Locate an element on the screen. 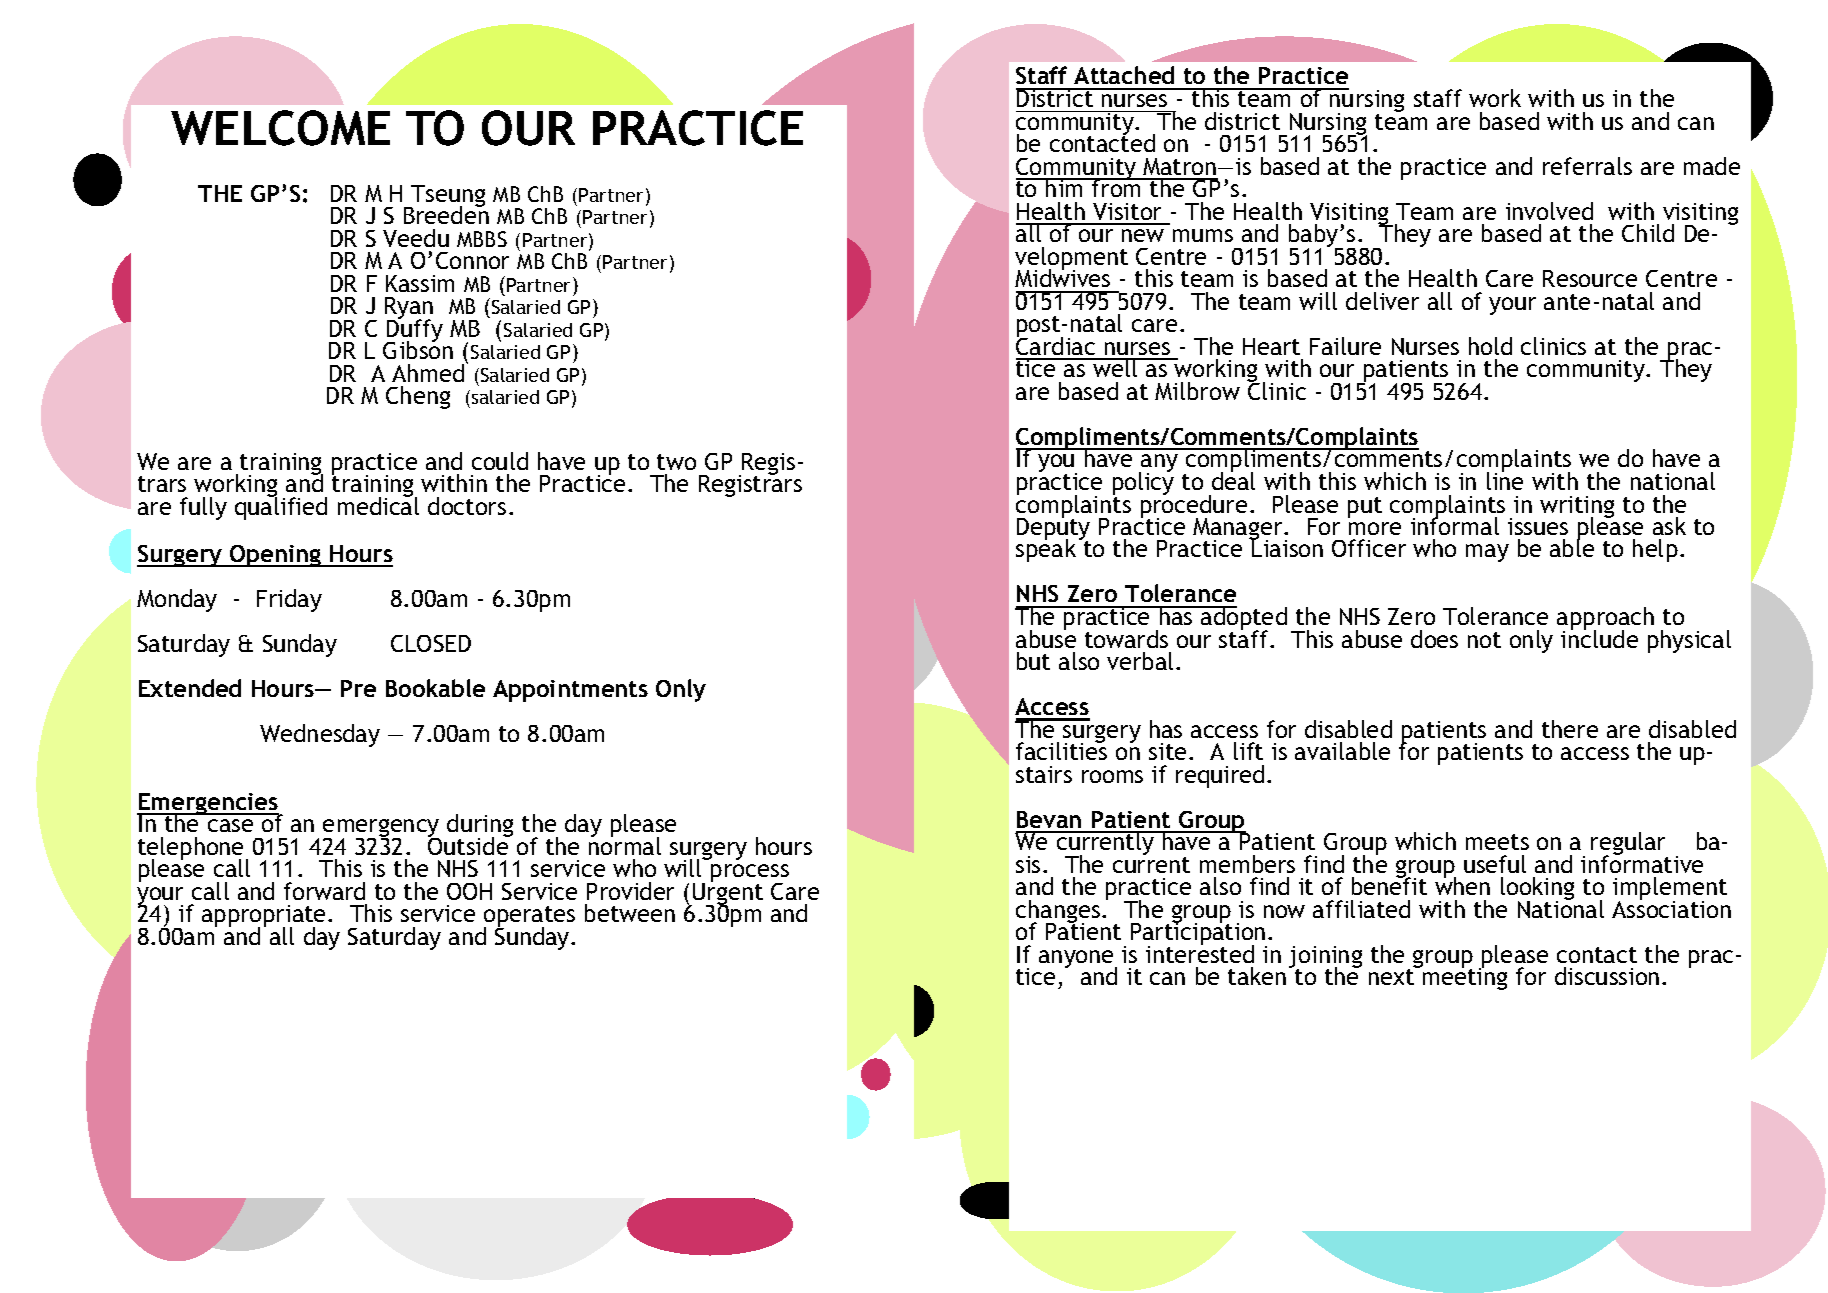 Image resolution: width=1828 pixels, height=1293 pixels. him is located at coordinates (1065, 187).
